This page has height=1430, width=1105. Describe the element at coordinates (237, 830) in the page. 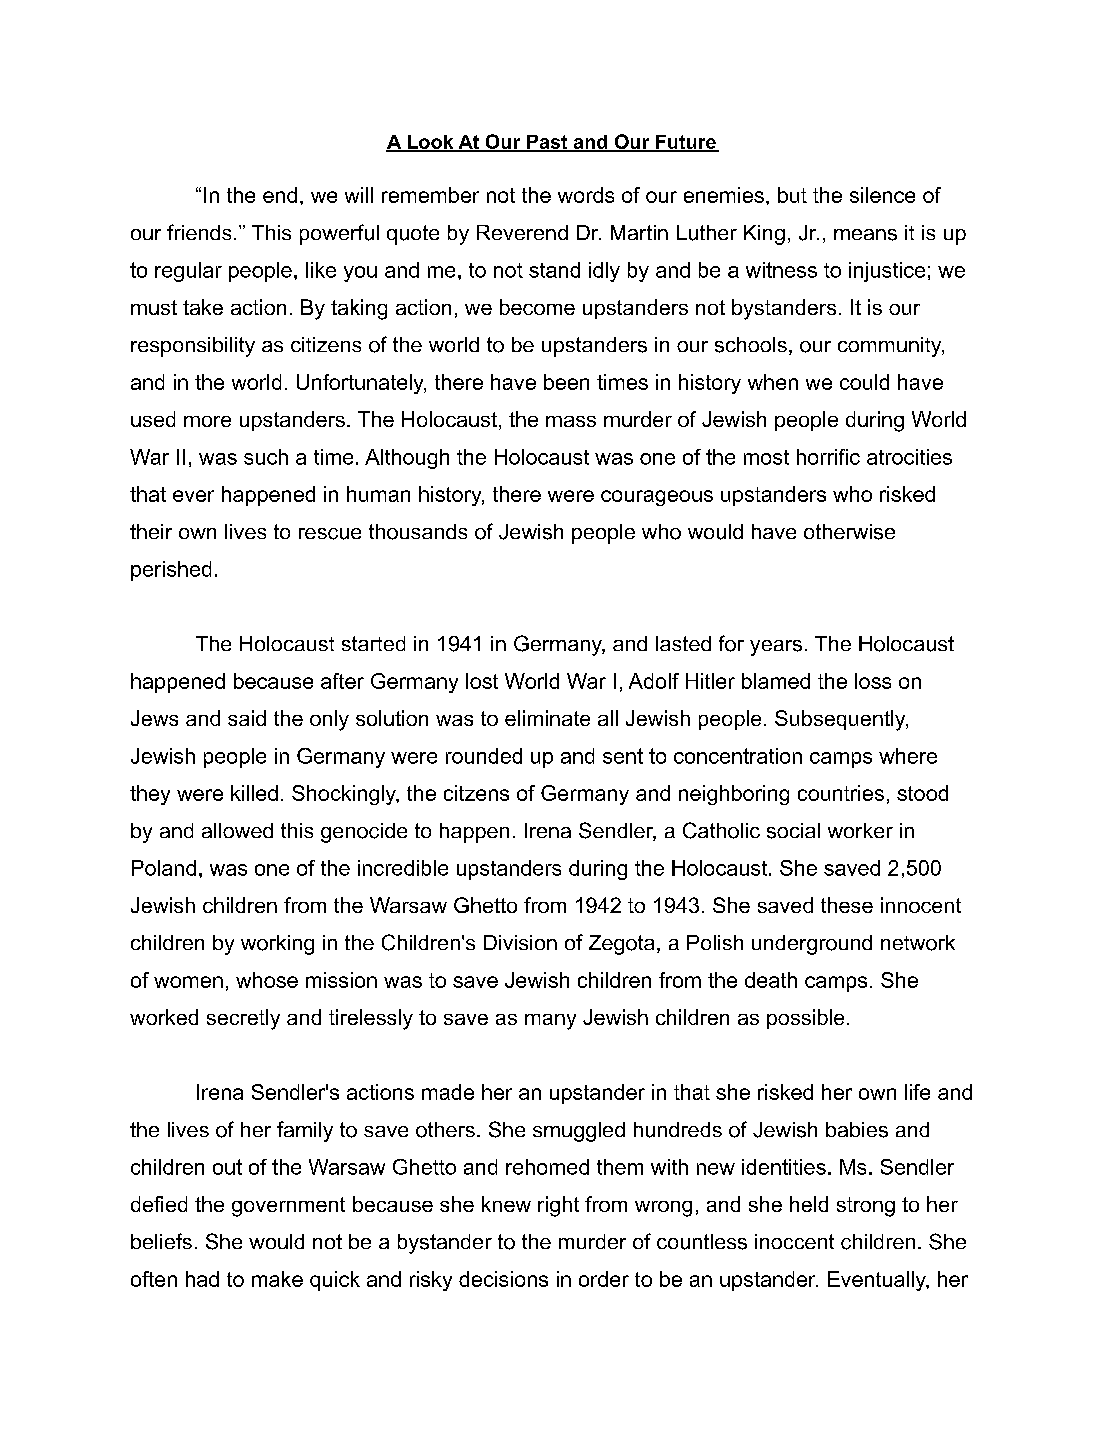

I see `allowed` at that location.
